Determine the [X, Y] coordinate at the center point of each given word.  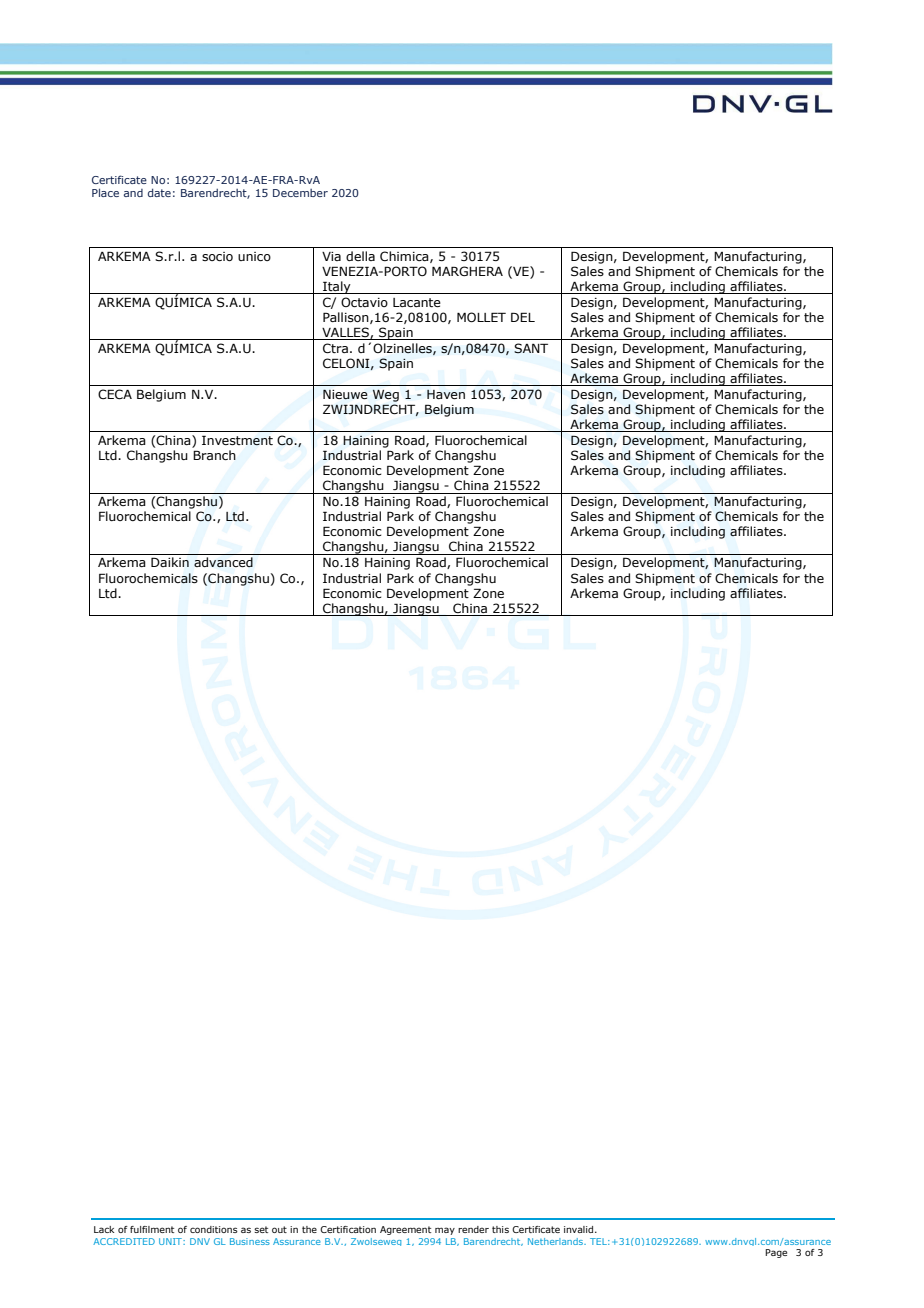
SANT [531, 348]
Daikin [170, 562]
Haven [446, 394]
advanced [223, 562]
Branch [214, 455]
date [159, 192]
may [445, 1231]
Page [776, 1253]
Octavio [364, 302]
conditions [214, 1229]
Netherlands [557, 1241]
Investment [237, 440]
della [360, 256]
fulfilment [152, 1229]
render [473, 1229]
